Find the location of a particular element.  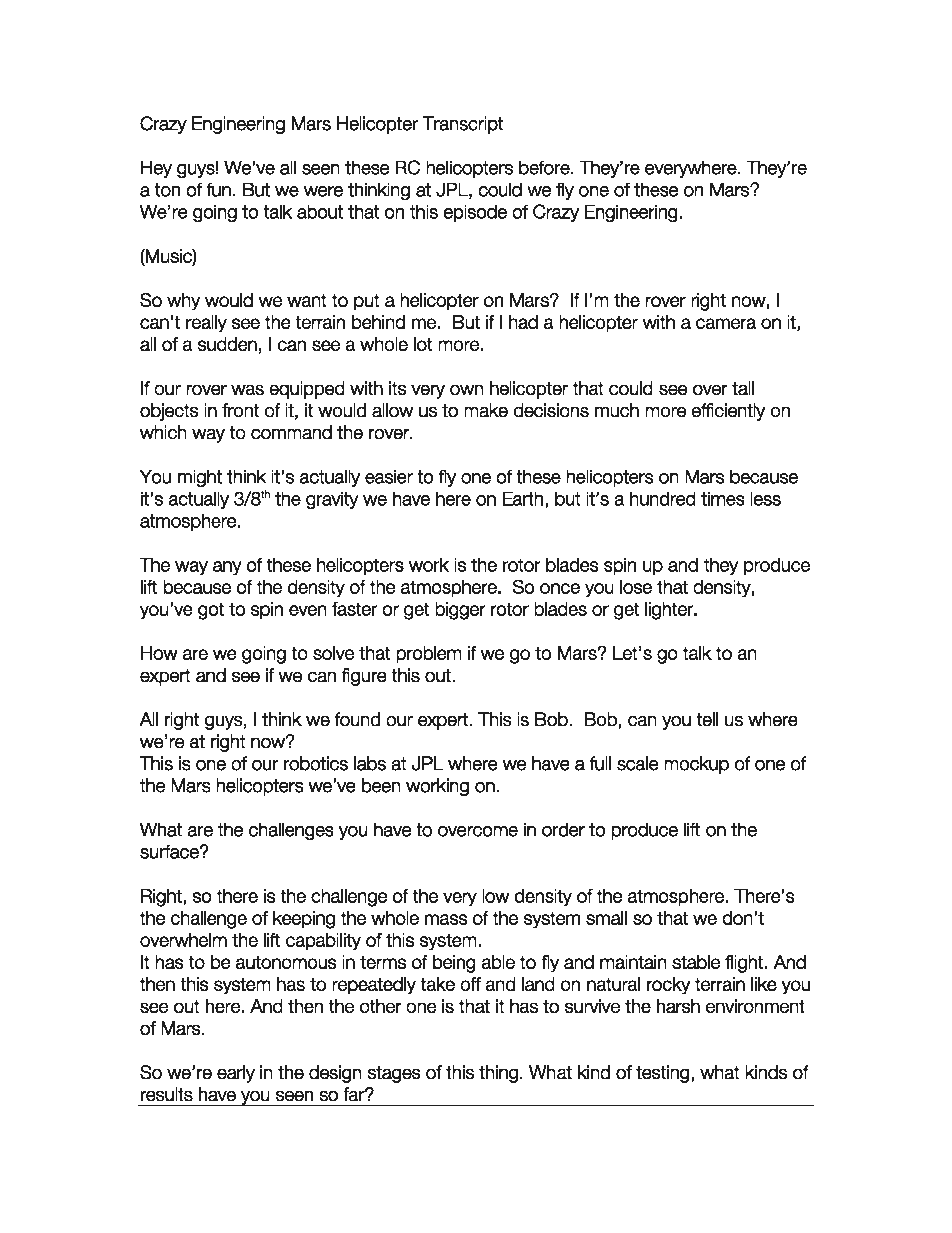

mockup is located at coordinates (696, 765).
